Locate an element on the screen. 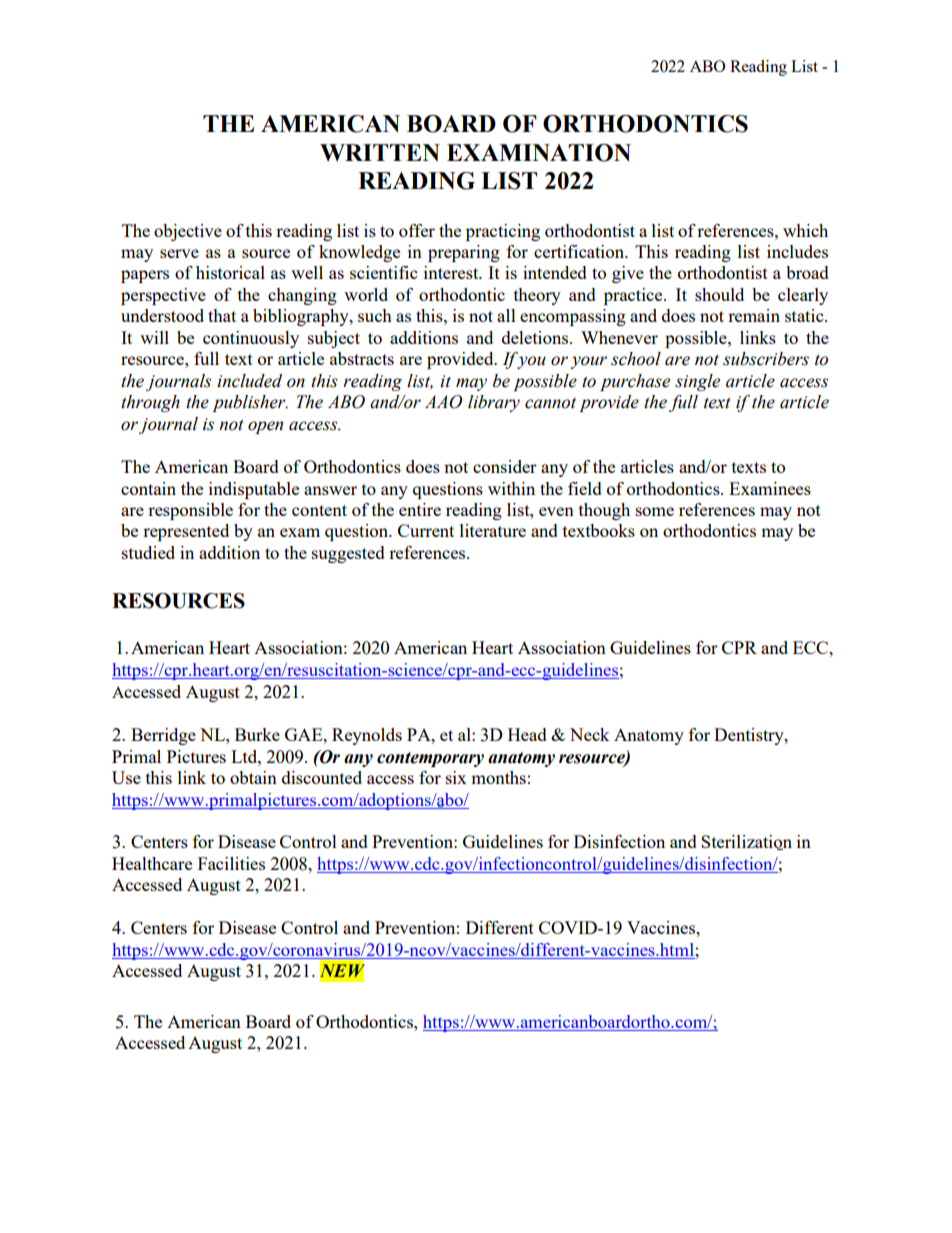 This screenshot has width=952, height=1233. subscribers is located at coordinates (766, 359).
